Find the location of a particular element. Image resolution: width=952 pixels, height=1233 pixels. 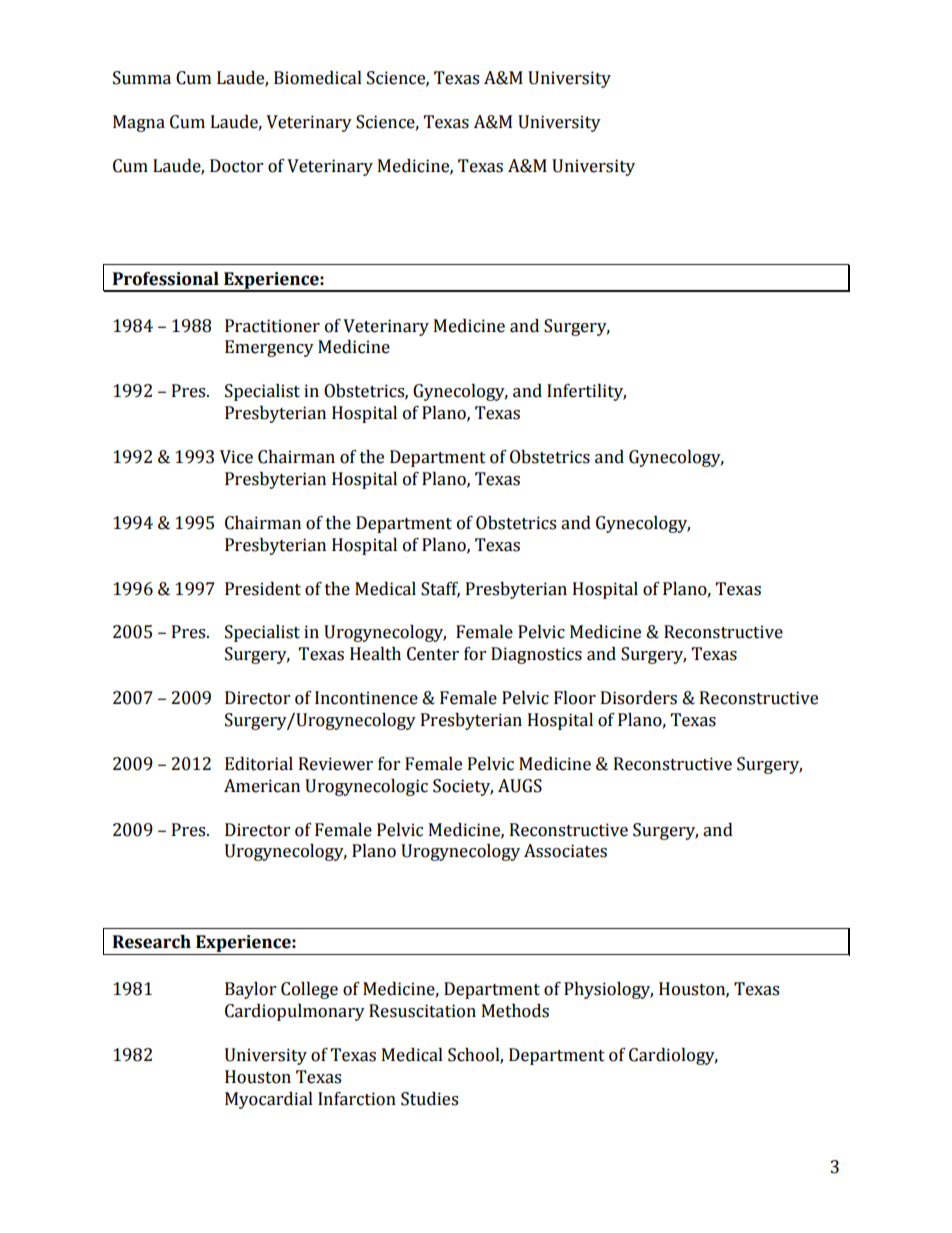

Myocardial is located at coordinates (269, 1100).
